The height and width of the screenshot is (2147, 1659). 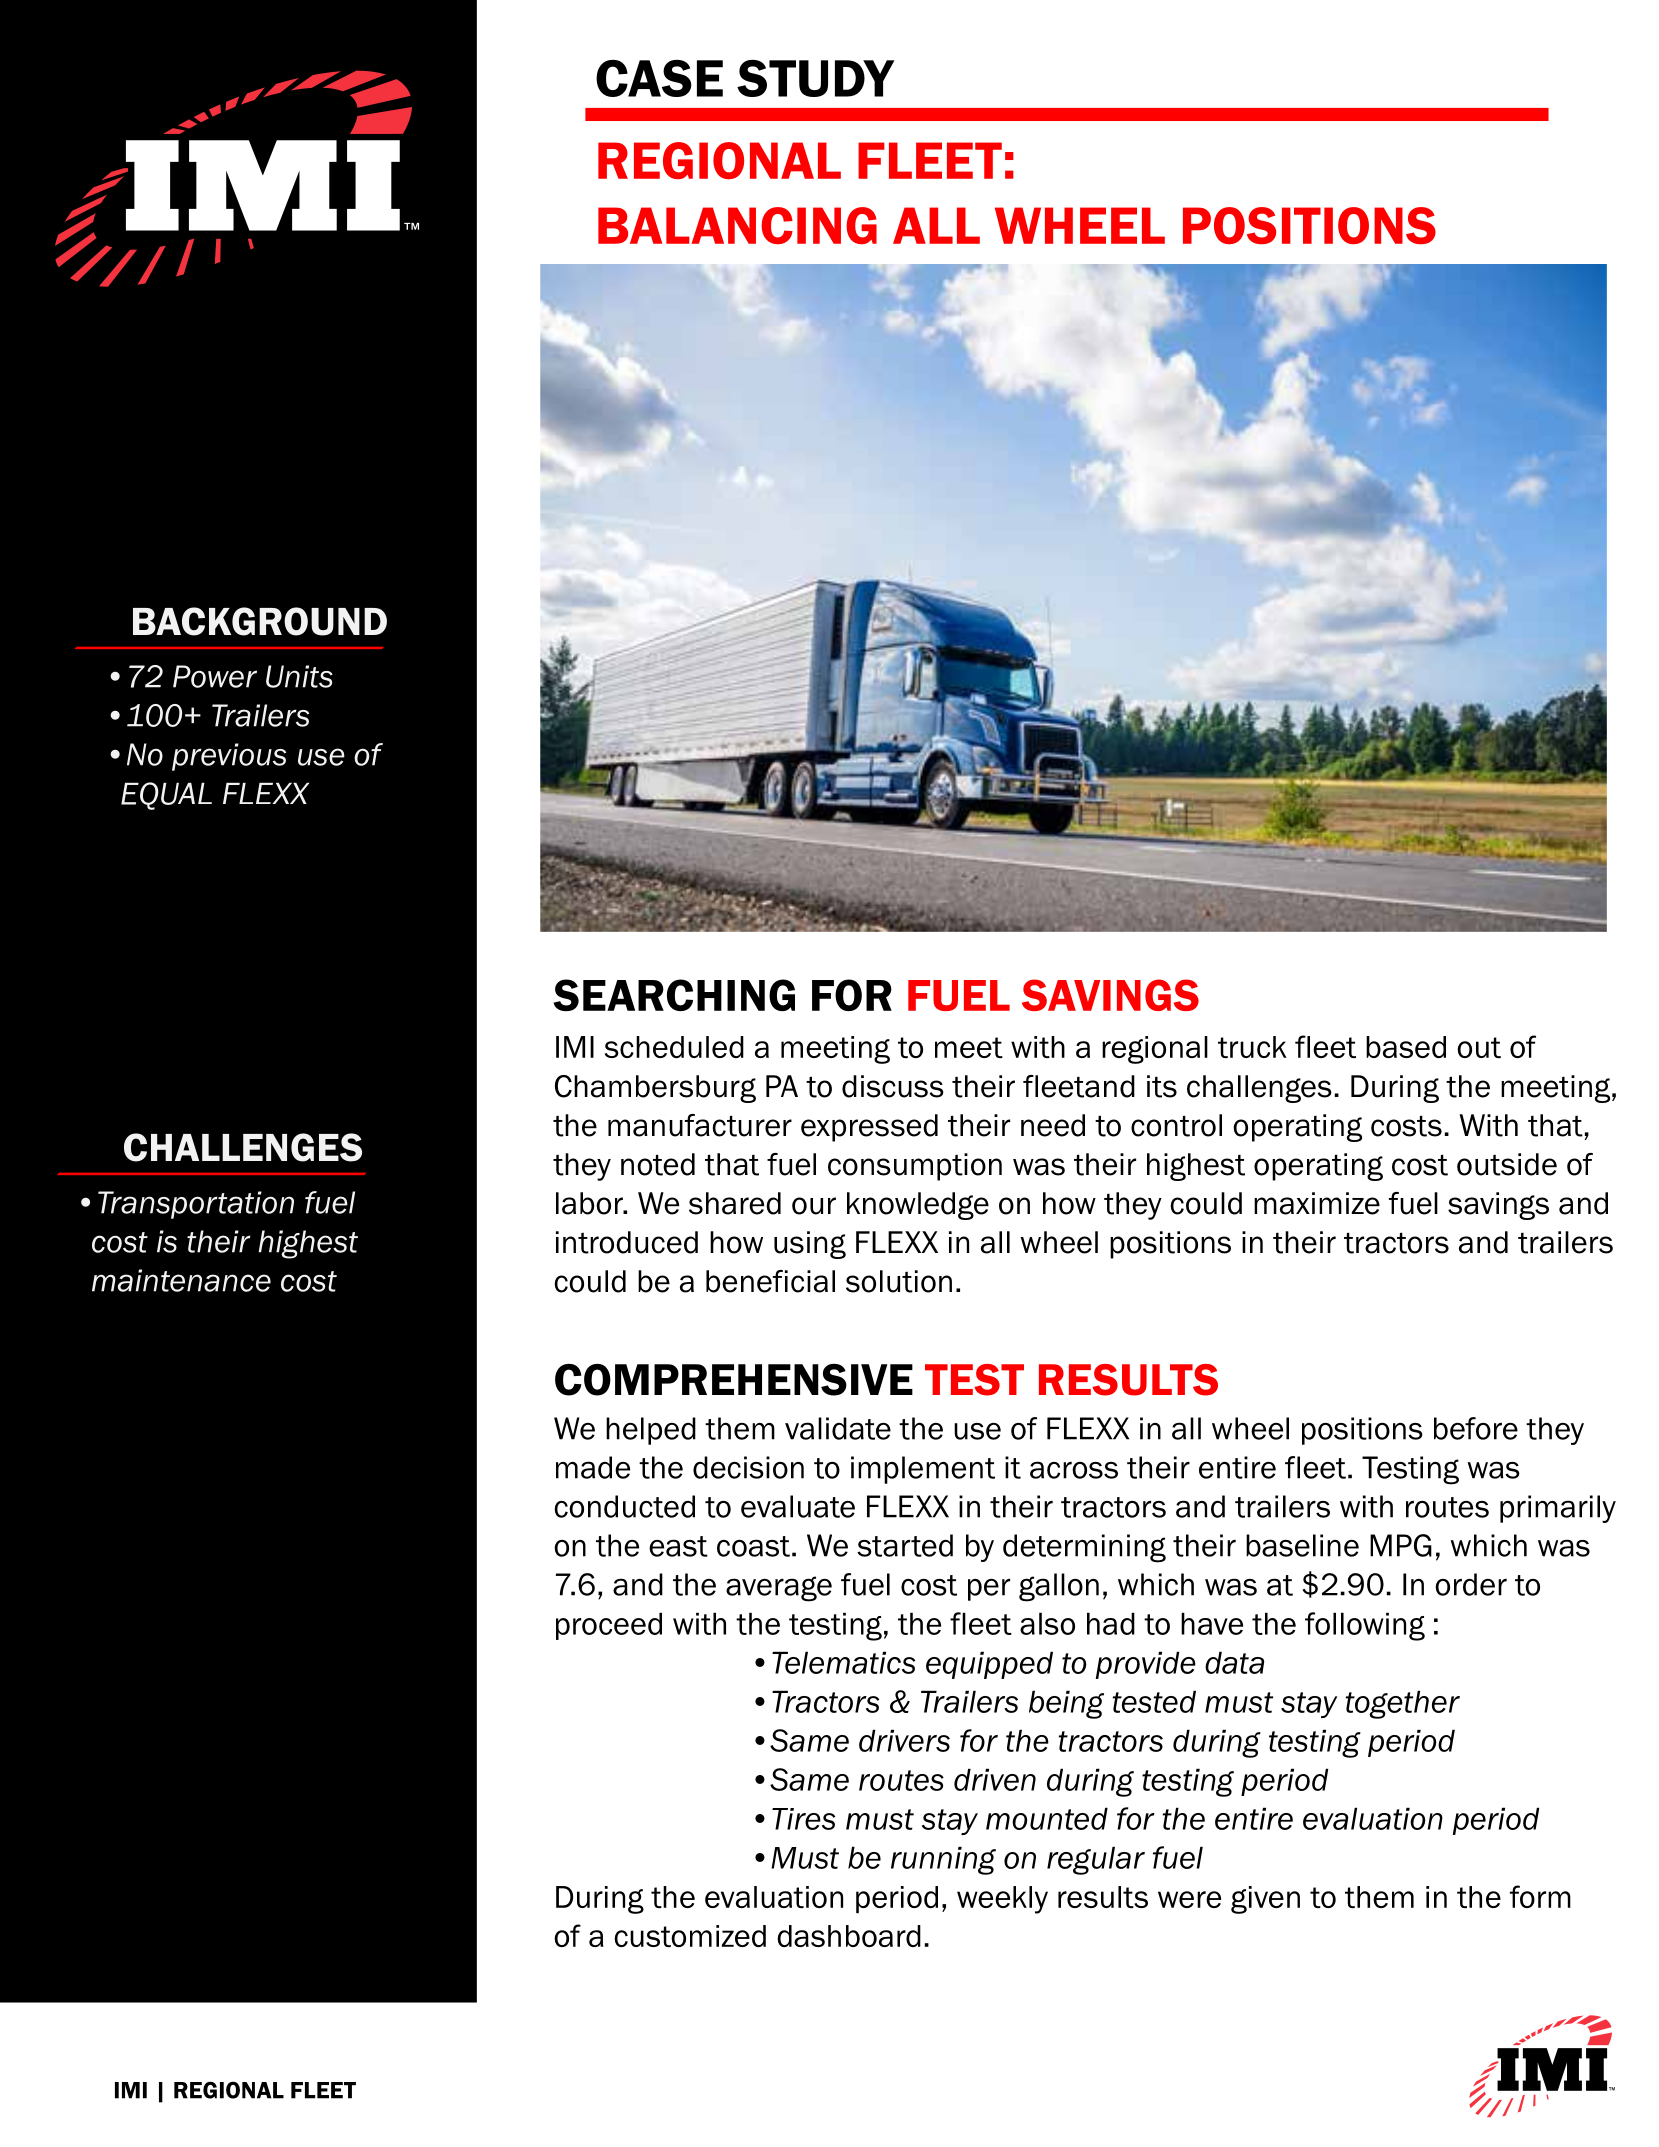 I want to click on truck, so click(x=1252, y=1047).
